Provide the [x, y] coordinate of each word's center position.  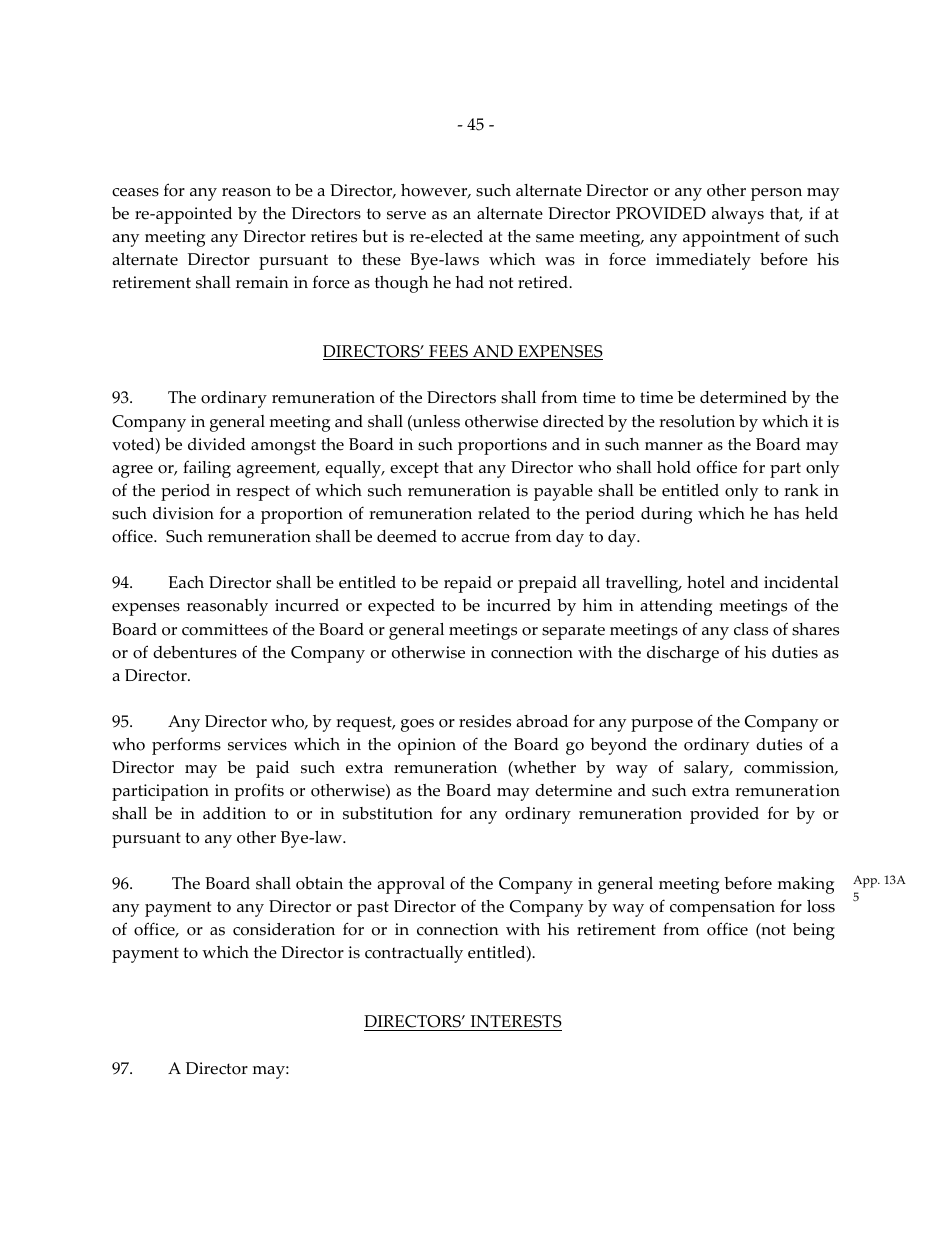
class [751, 629]
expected [401, 607]
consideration [284, 929]
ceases [135, 192]
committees [225, 629]
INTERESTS [515, 1023]
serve [406, 215]
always [738, 215]
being [814, 931]
